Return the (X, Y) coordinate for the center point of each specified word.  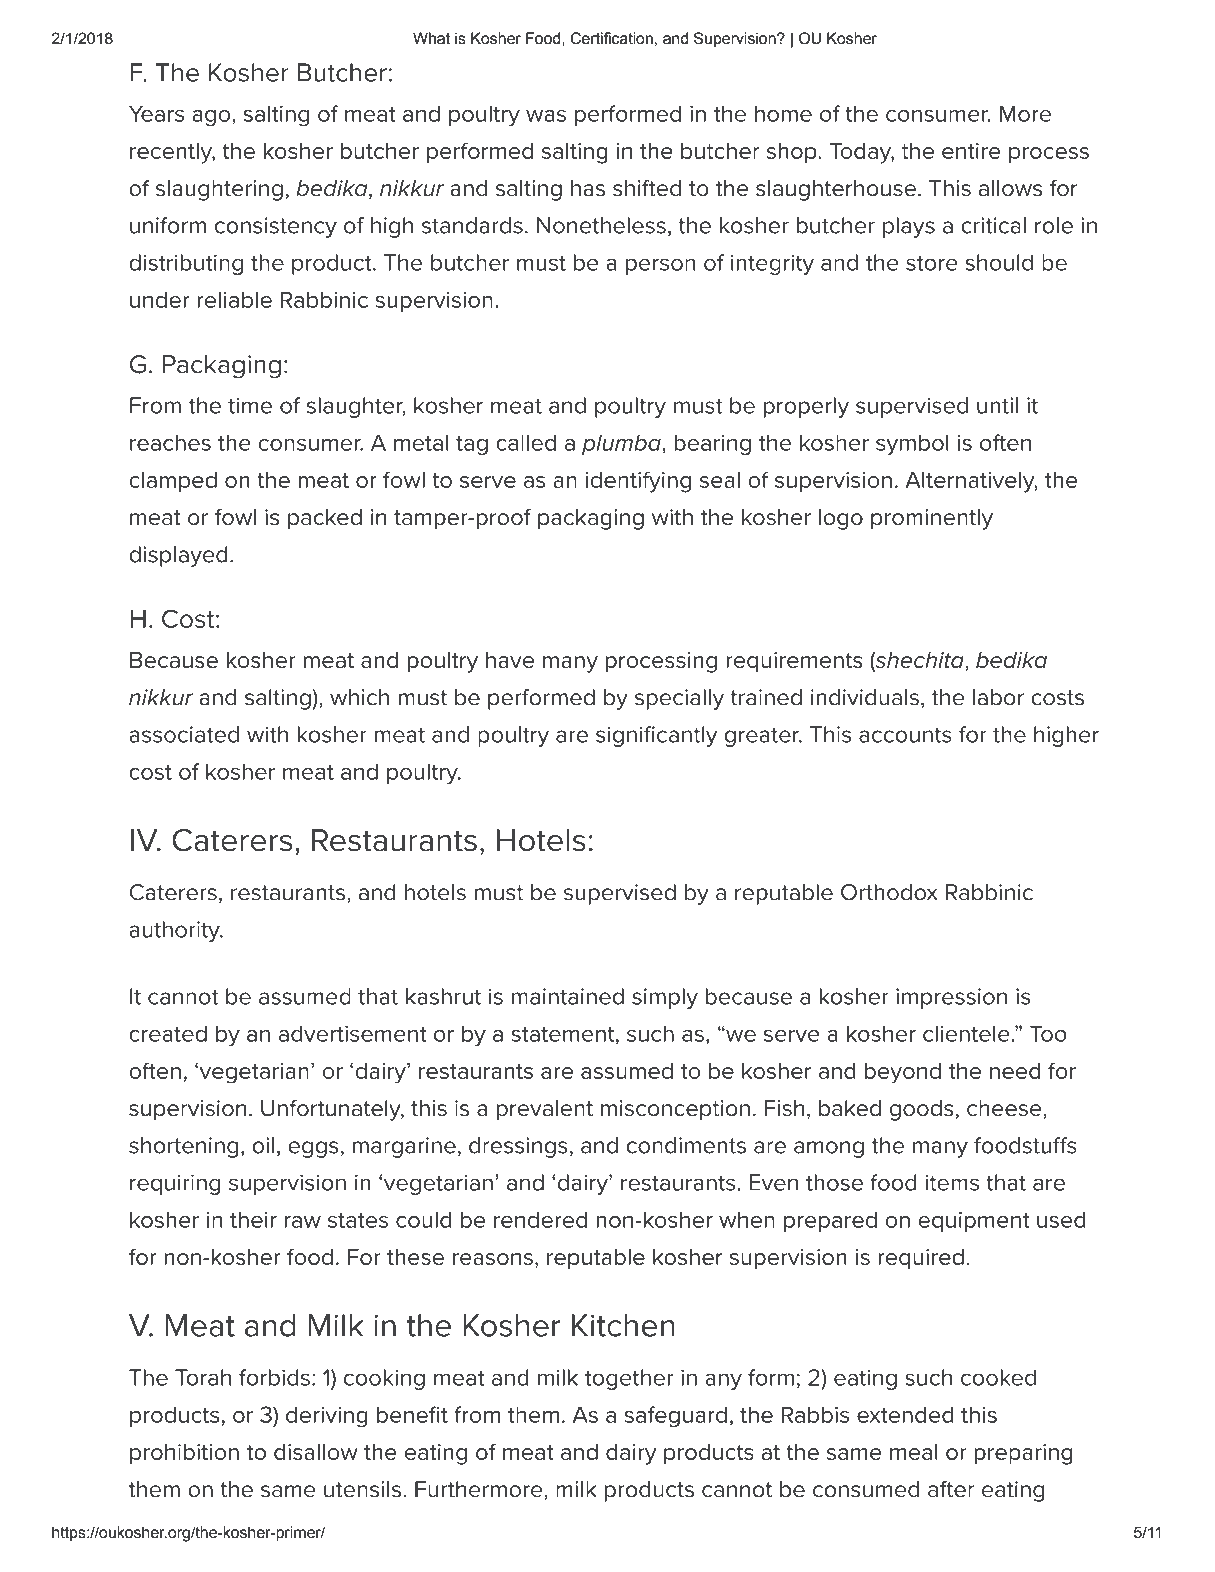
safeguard (676, 1417)
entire (971, 151)
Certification (611, 38)
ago (212, 118)
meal (914, 1452)
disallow (316, 1452)
